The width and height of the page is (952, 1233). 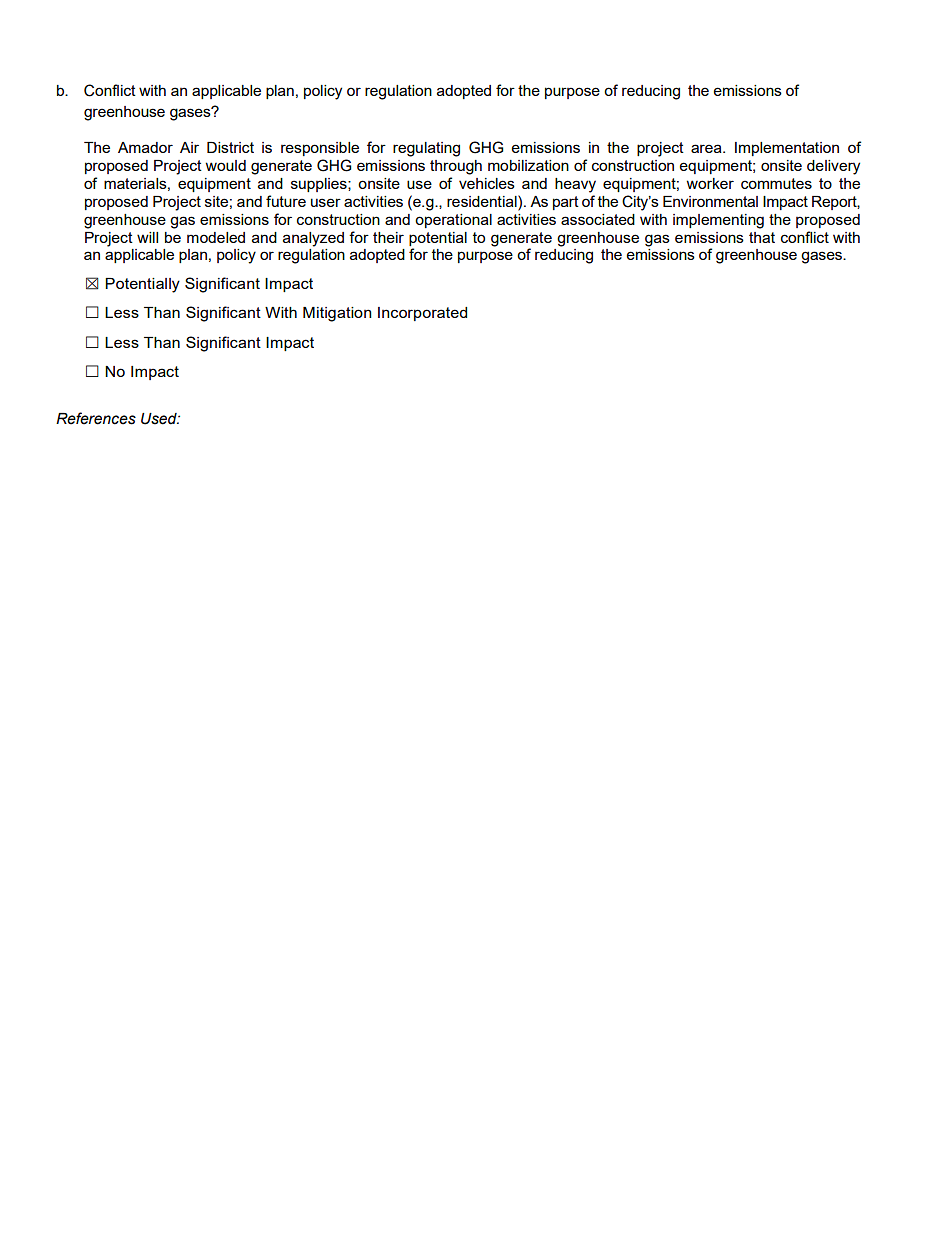 What do you see at coordinates (718, 221) in the page?
I see `implementing` at bounding box center [718, 221].
